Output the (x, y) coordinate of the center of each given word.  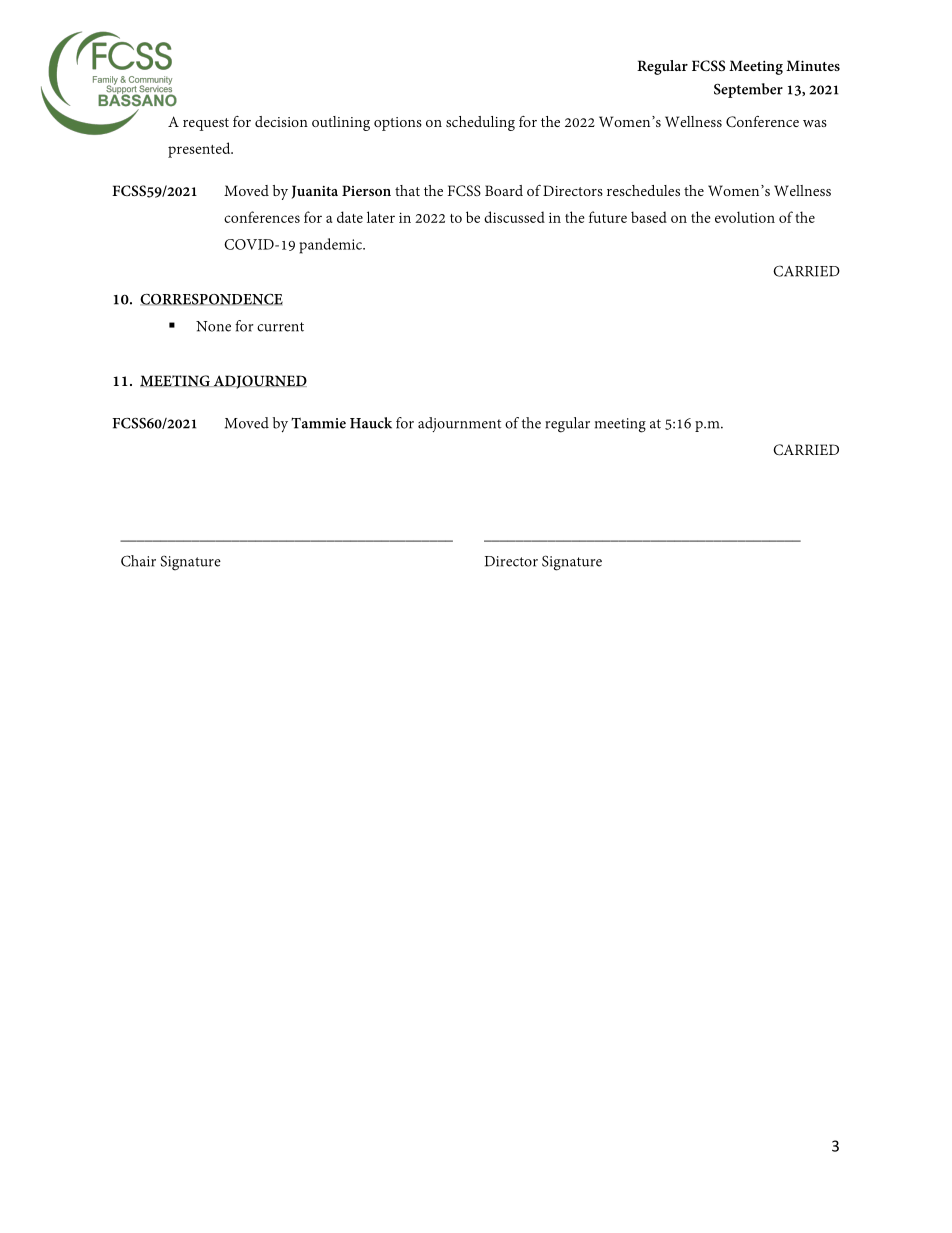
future (608, 217)
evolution (745, 217)
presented (200, 150)
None (213, 326)
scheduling (480, 123)
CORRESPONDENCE (211, 299)
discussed (514, 217)
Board (504, 190)
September (748, 90)
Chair (138, 561)
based (649, 217)
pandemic (332, 246)
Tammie (318, 423)
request (206, 124)
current (280, 327)
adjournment (459, 424)
